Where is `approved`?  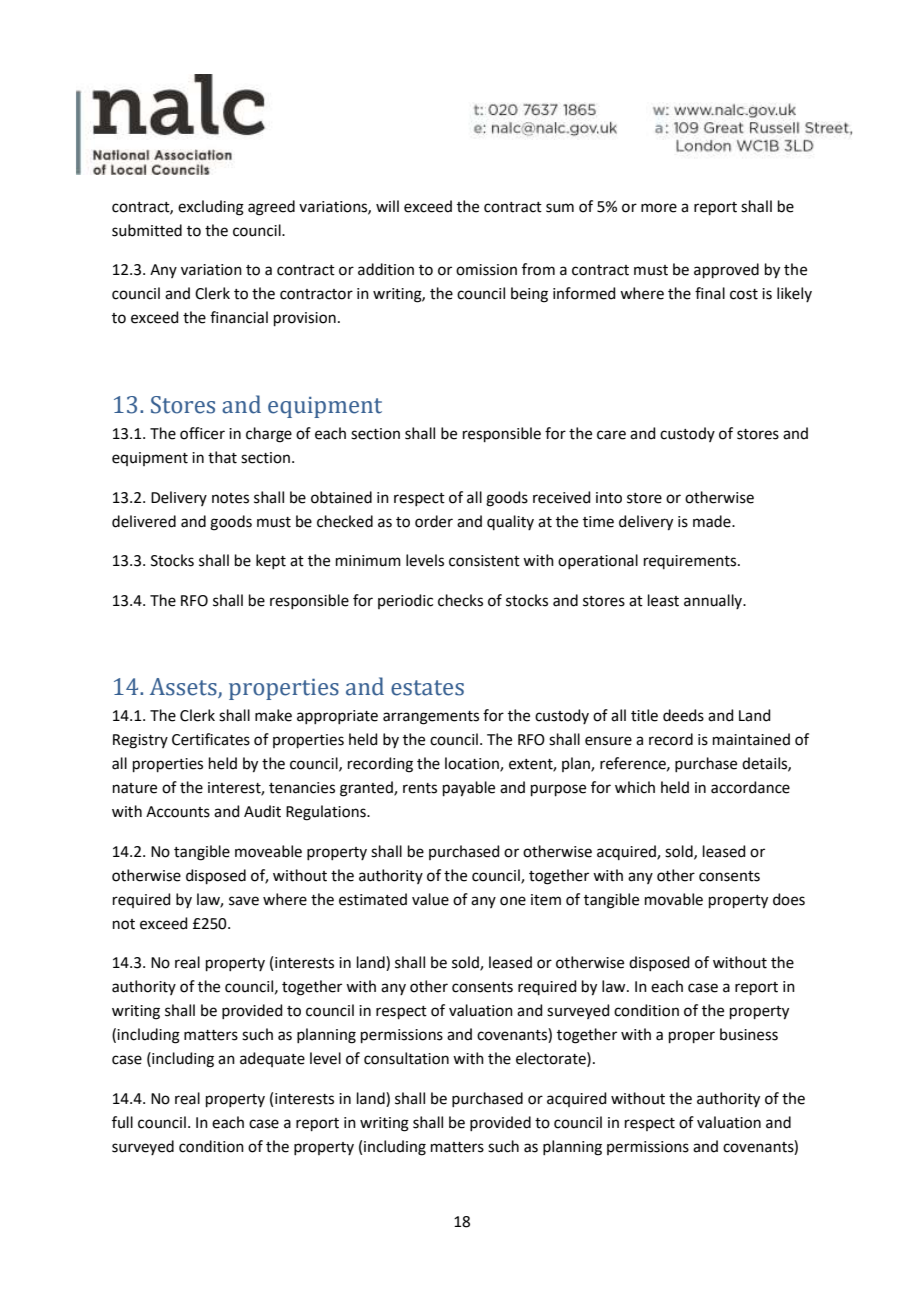 approved is located at coordinates (726, 270).
